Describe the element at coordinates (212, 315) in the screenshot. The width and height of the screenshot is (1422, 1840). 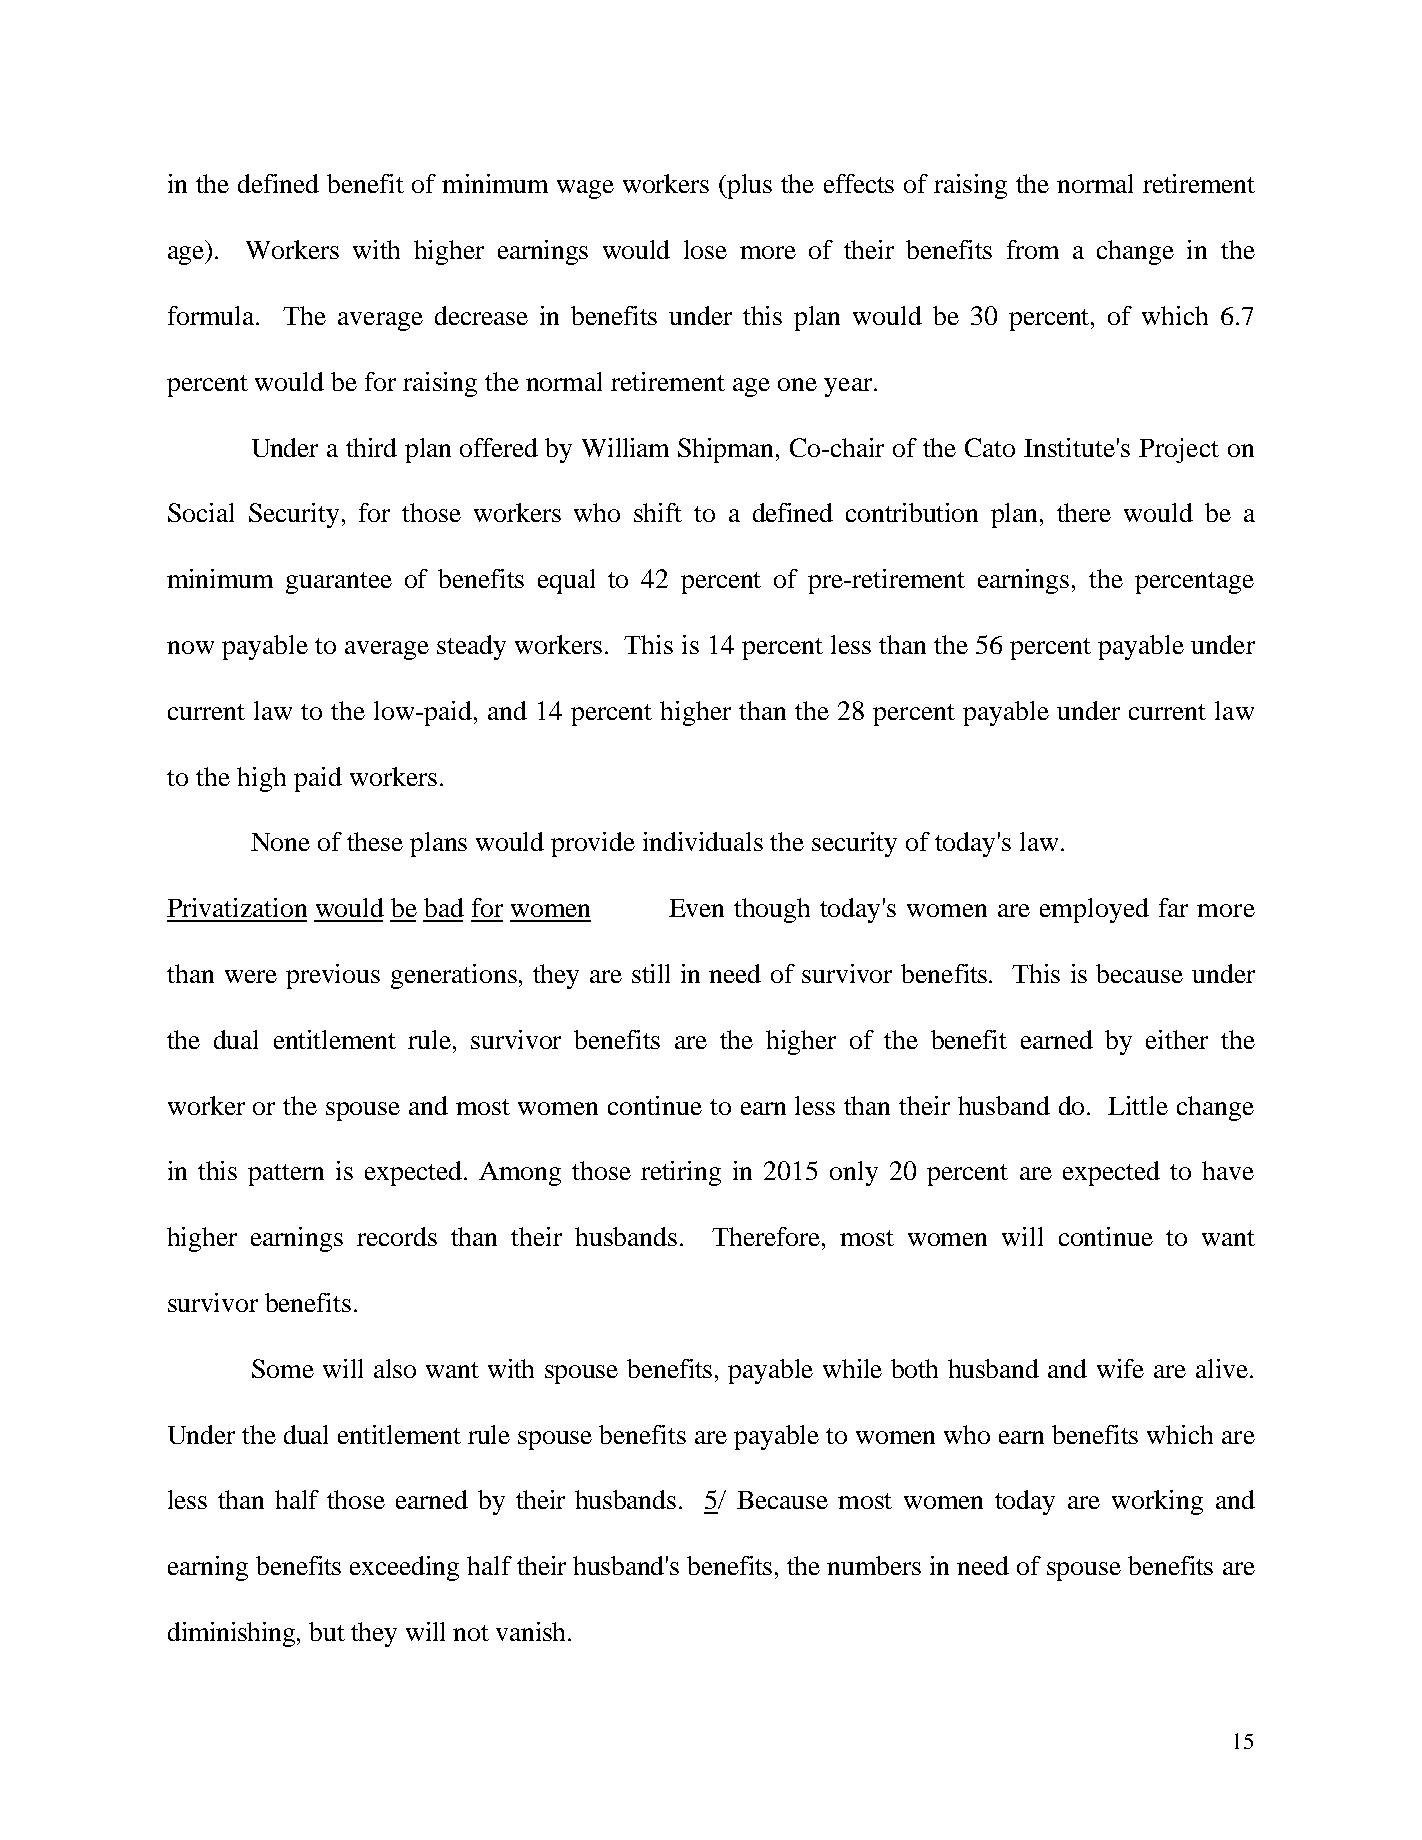
I see `formula` at that location.
